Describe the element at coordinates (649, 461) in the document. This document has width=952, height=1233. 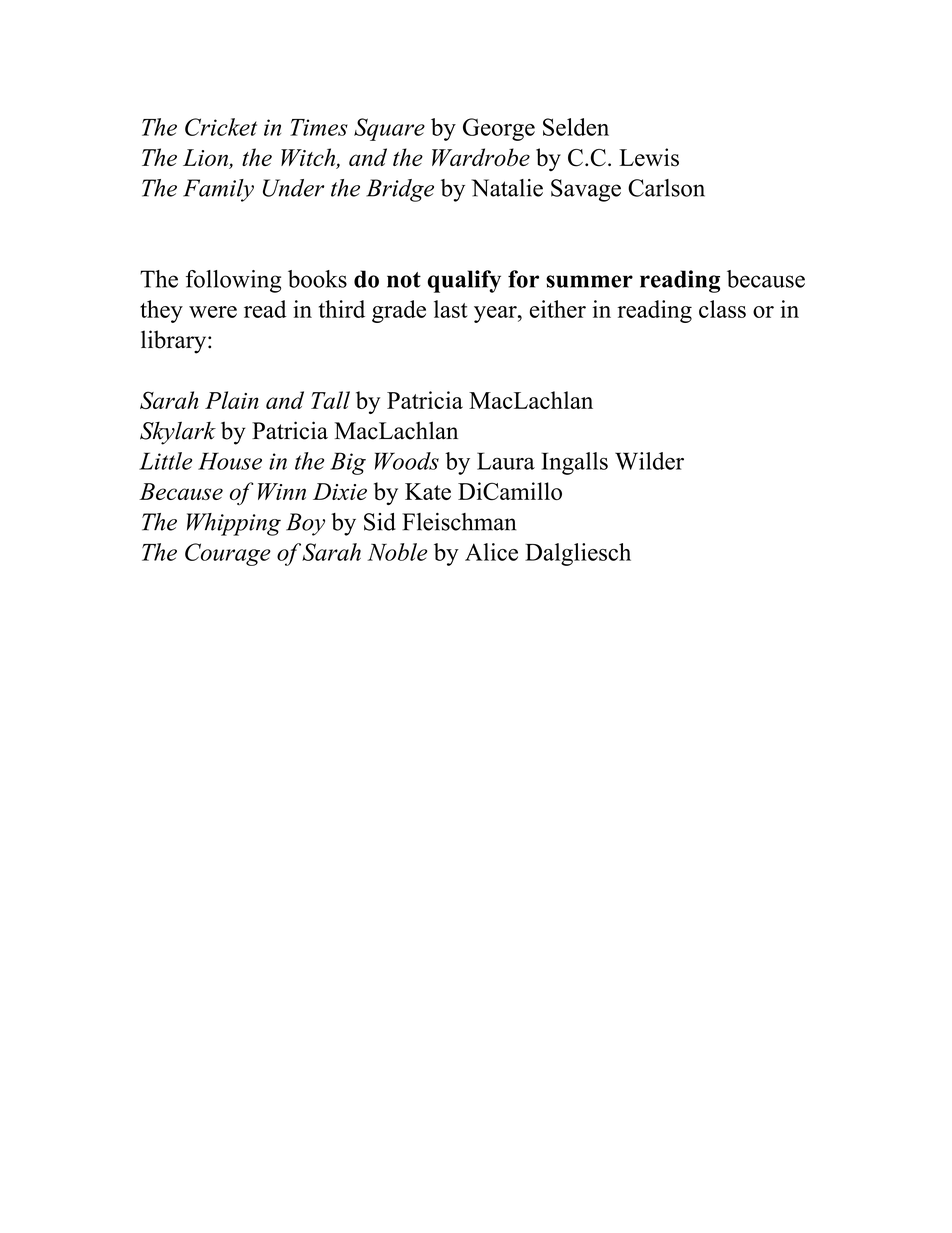
I see `Wilder` at that location.
